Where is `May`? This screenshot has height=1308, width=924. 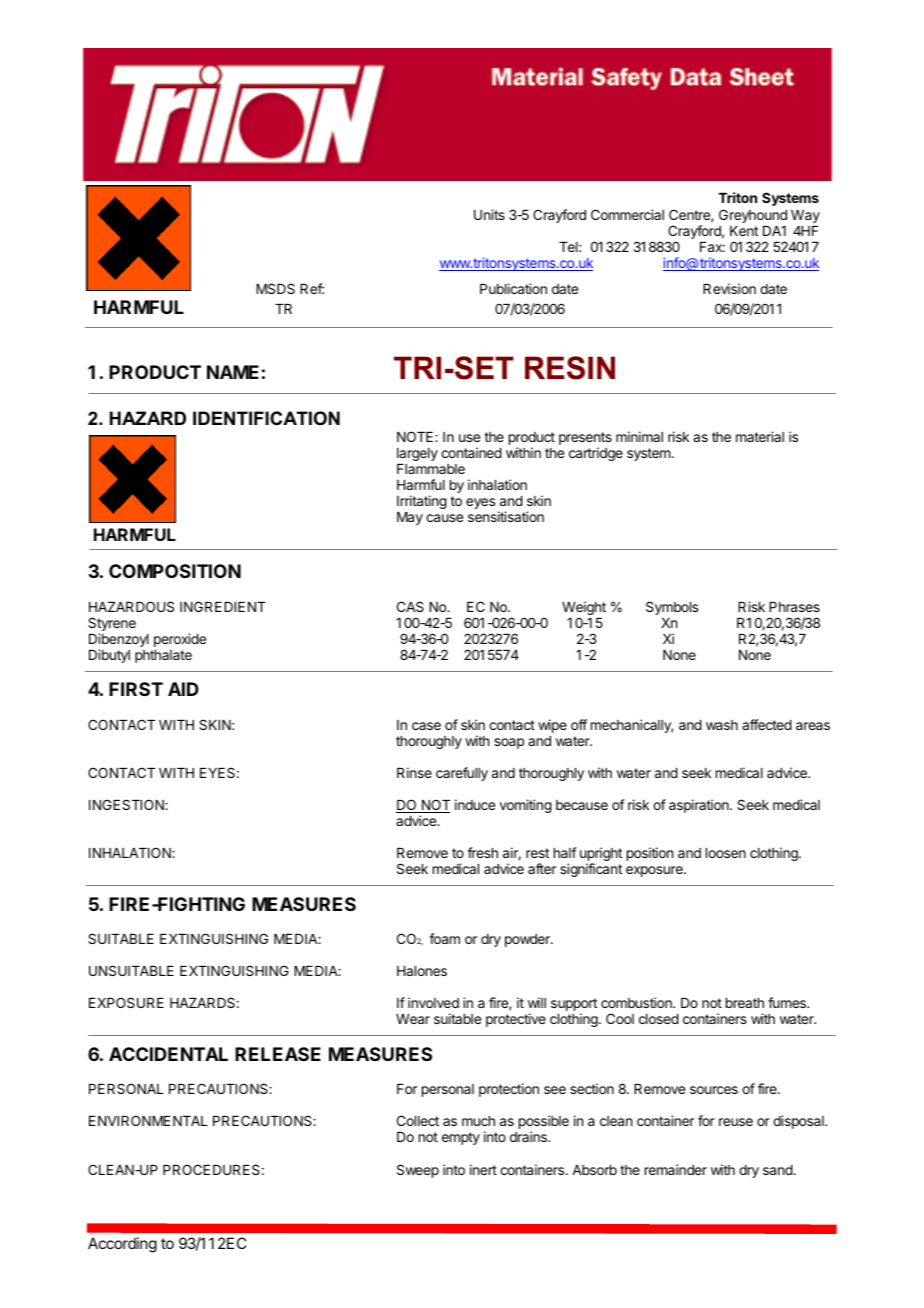 May is located at coordinates (410, 518).
